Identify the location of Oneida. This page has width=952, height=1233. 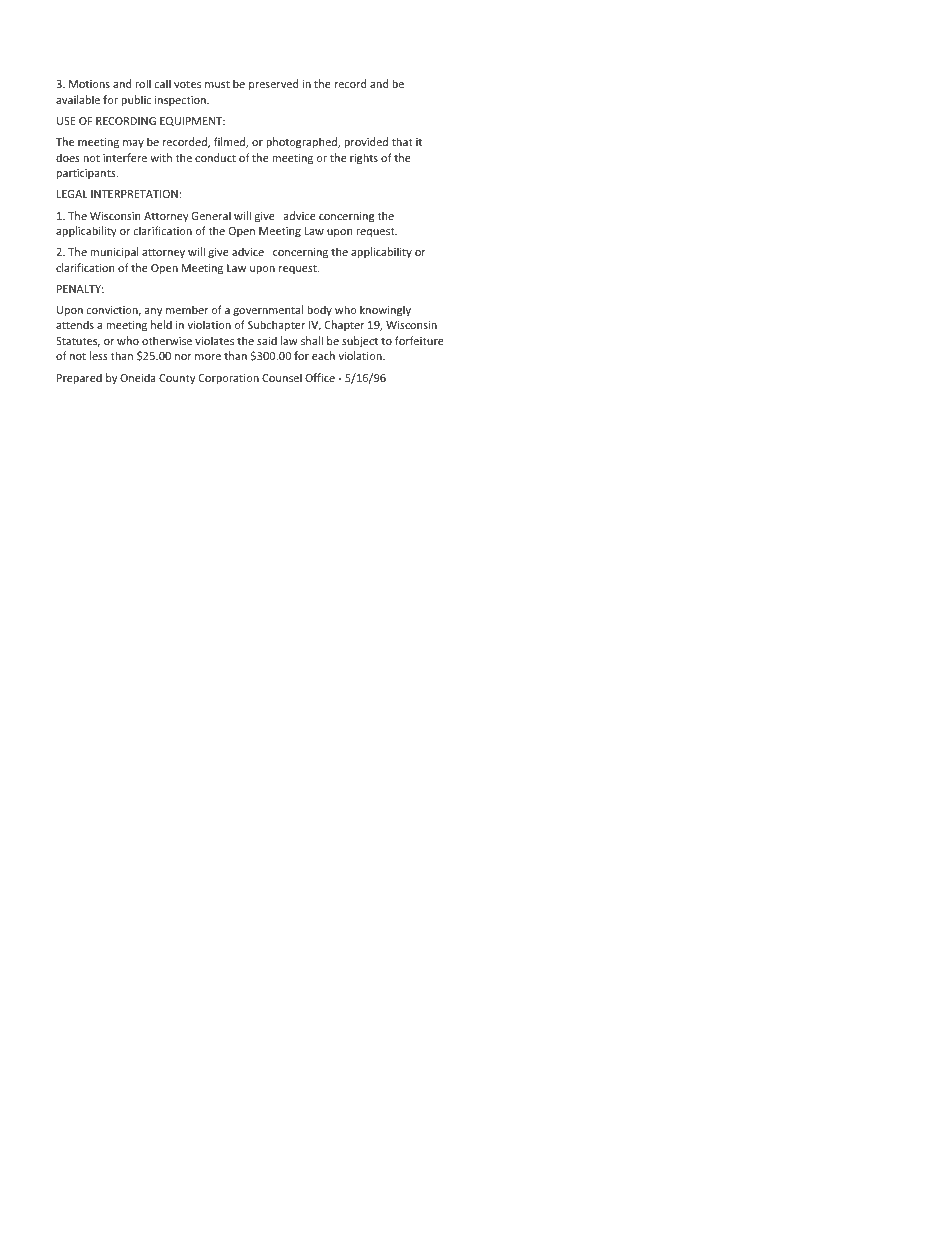
(138, 377).
